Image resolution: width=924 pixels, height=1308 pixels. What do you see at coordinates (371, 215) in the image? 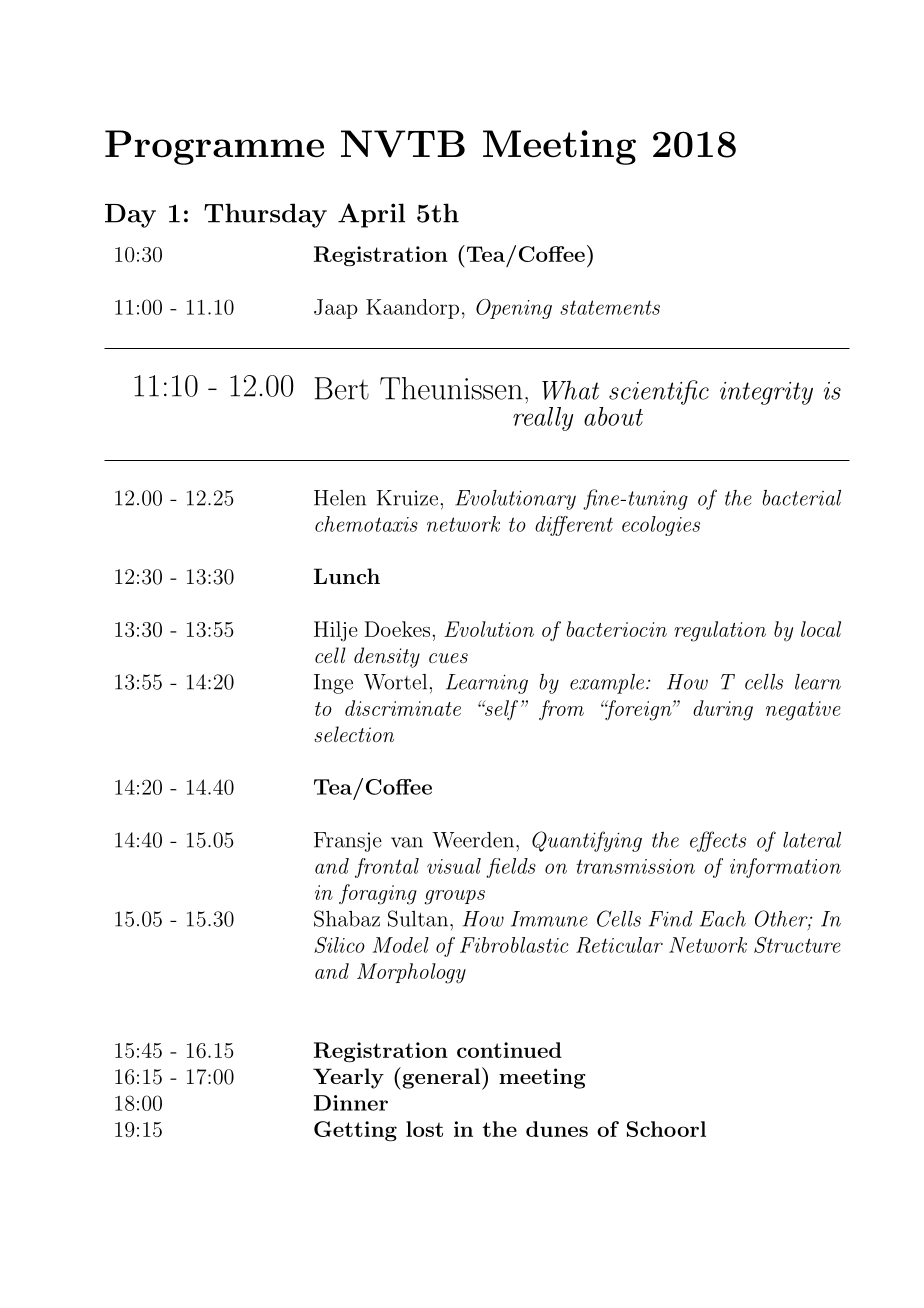
I see `April` at bounding box center [371, 215].
